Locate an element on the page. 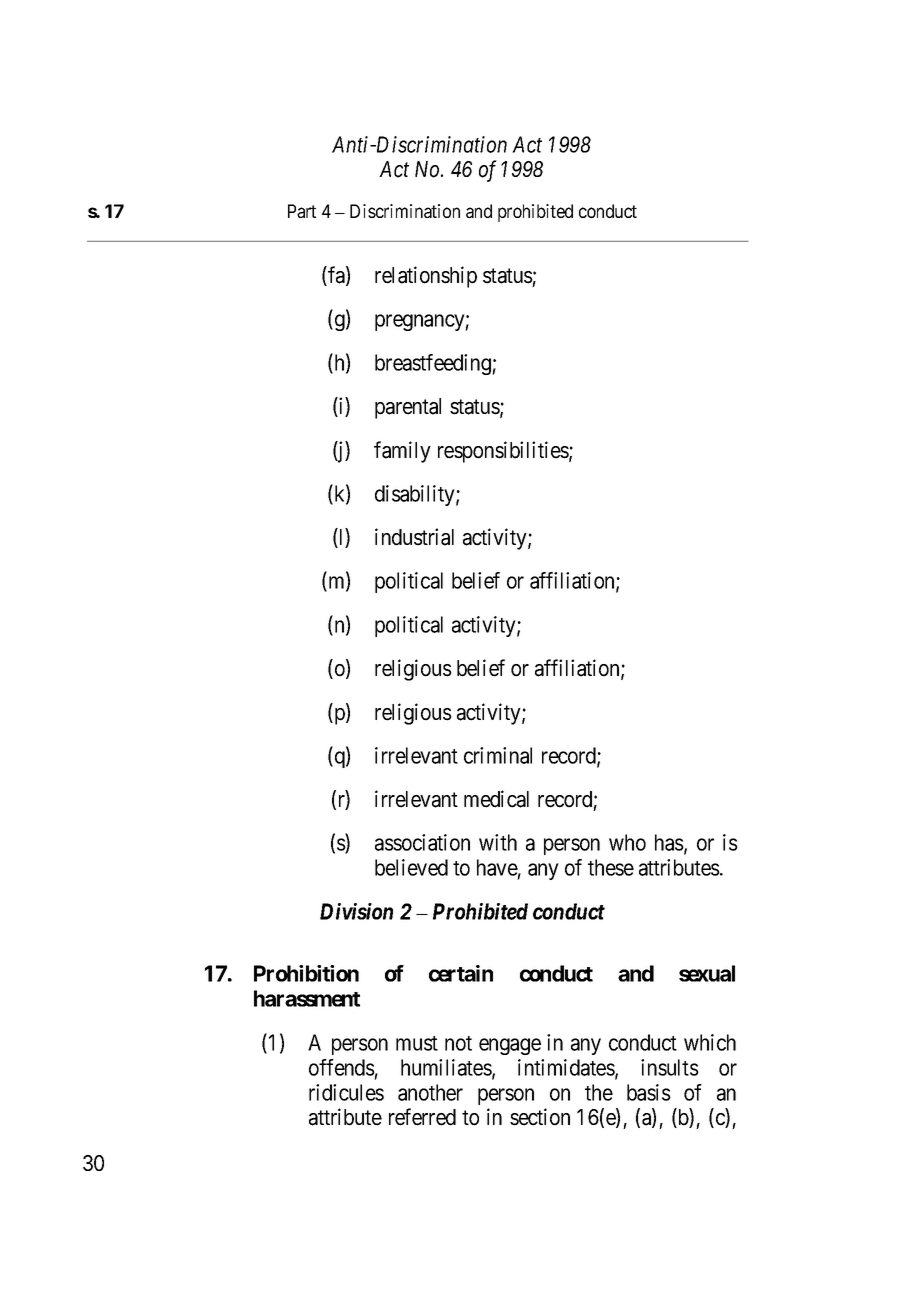 This image has height=1308, width=924. Division is located at coordinates (356, 911).
